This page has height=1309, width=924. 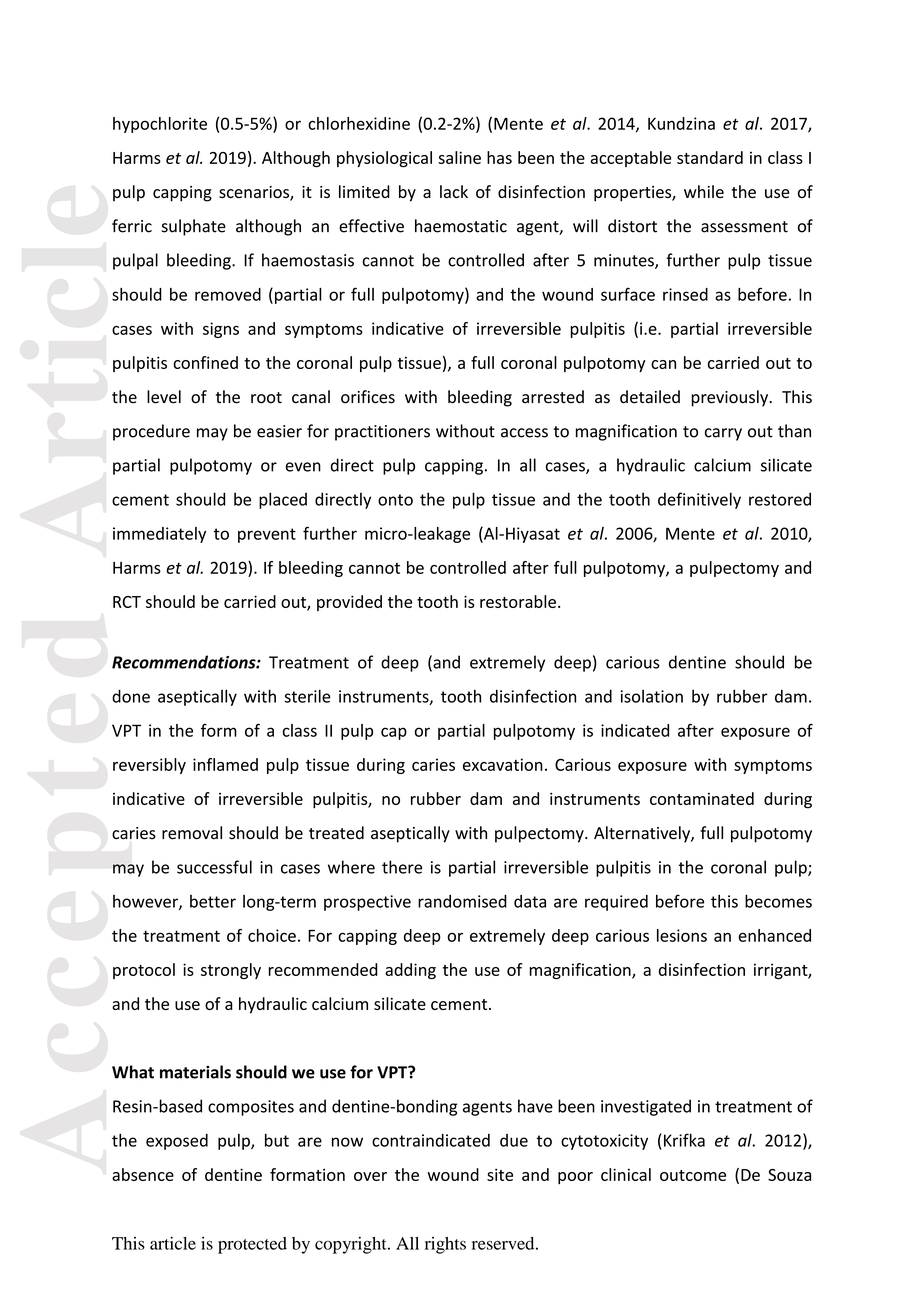 What do you see at coordinates (252, 1245) in the page?
I see `protected` at bounding box center [252, 1245].
